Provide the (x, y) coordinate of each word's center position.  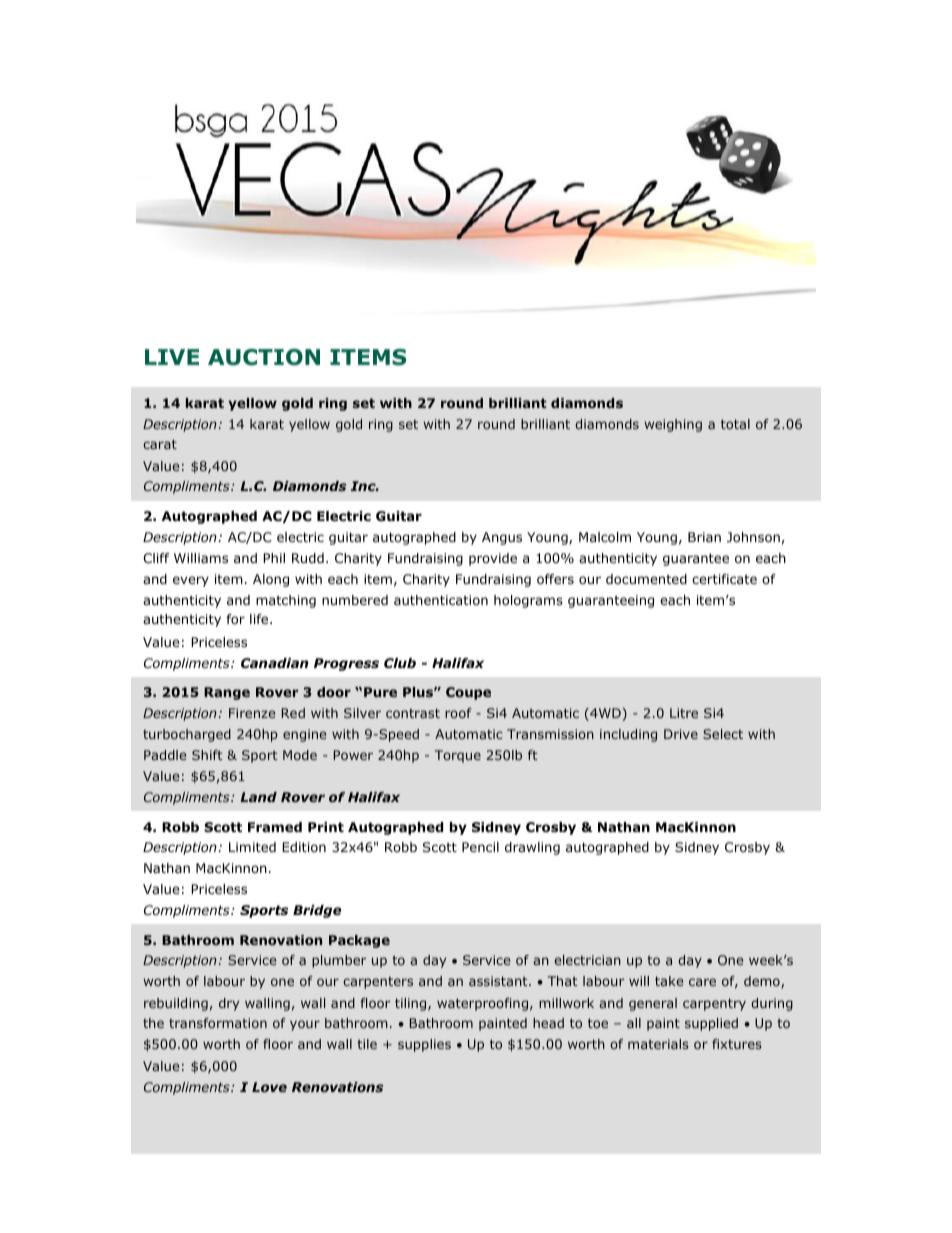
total (735, 424)
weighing (673, 425)
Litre (684, 713)
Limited (252, 847)
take (669, 981)
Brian (704, 537)
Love (269, 1087)
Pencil (480, 847)
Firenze (252, 713)
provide (493, 559)
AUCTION (264, 357)
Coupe (468, 693)
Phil (274, 558)
